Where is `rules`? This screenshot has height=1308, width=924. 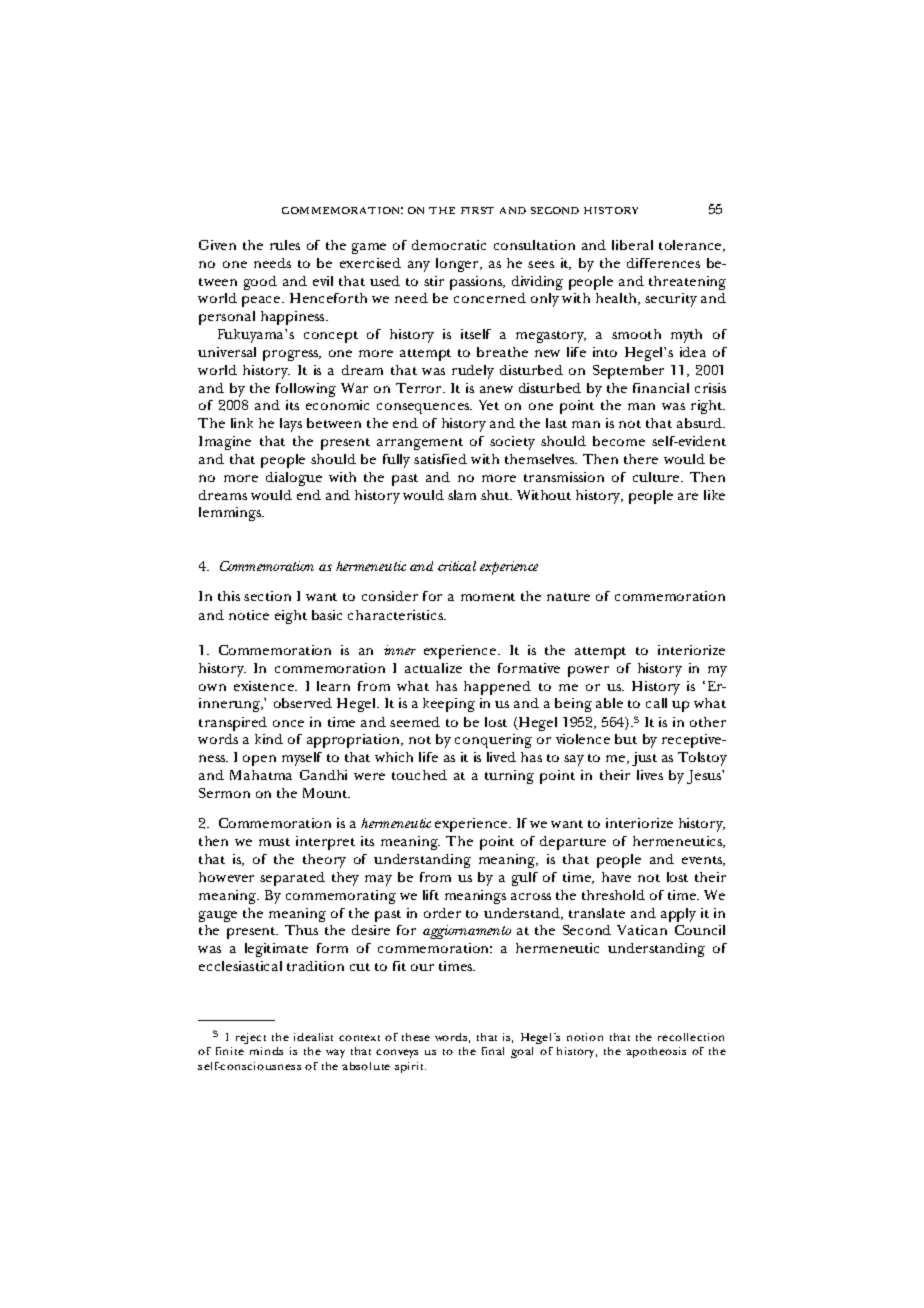 rules is located at coordinates (285, 245).
